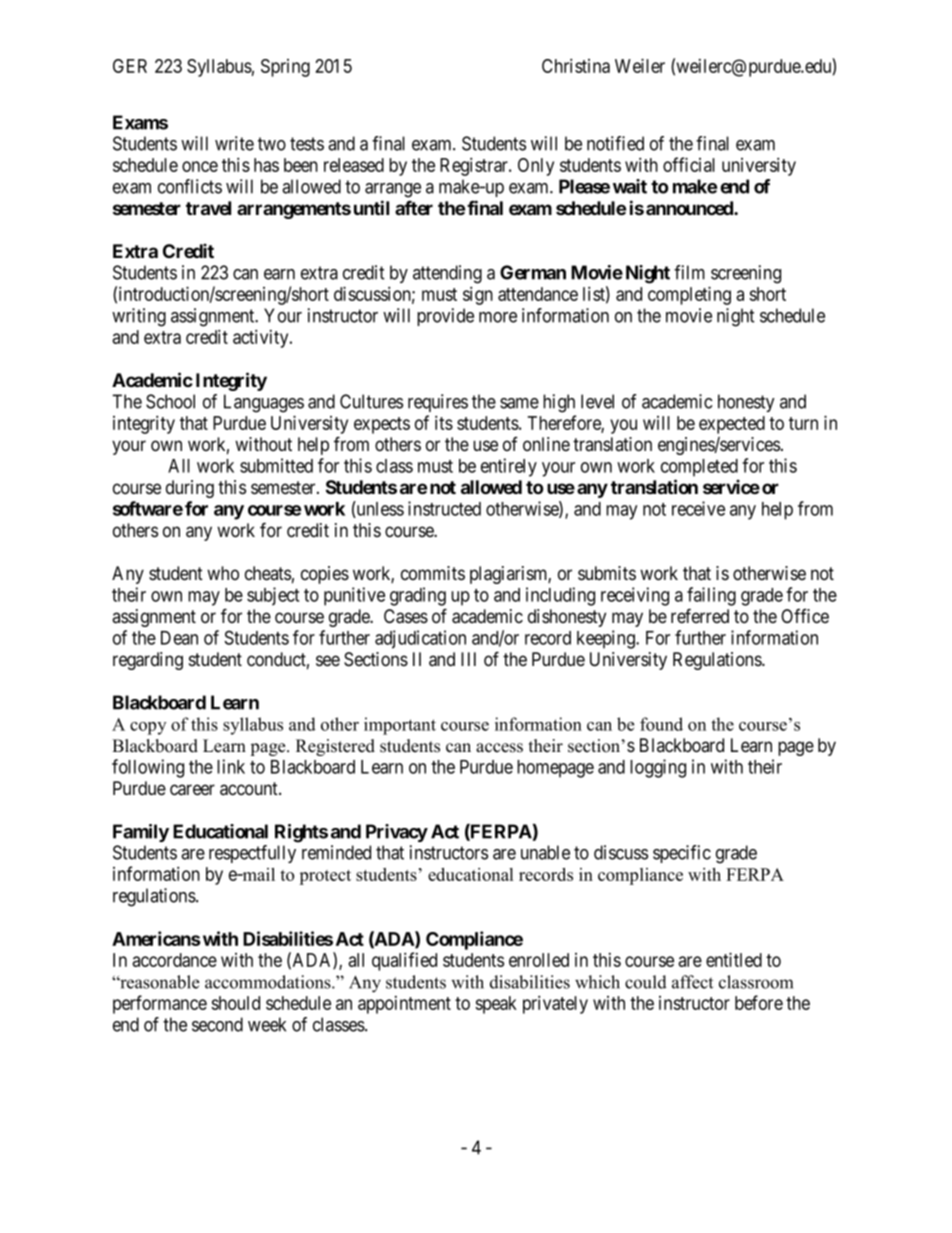 The width and height of the image is (952, 1233). Describe the element at coordinates (689, 164) in the image. I see `official` at that location.
